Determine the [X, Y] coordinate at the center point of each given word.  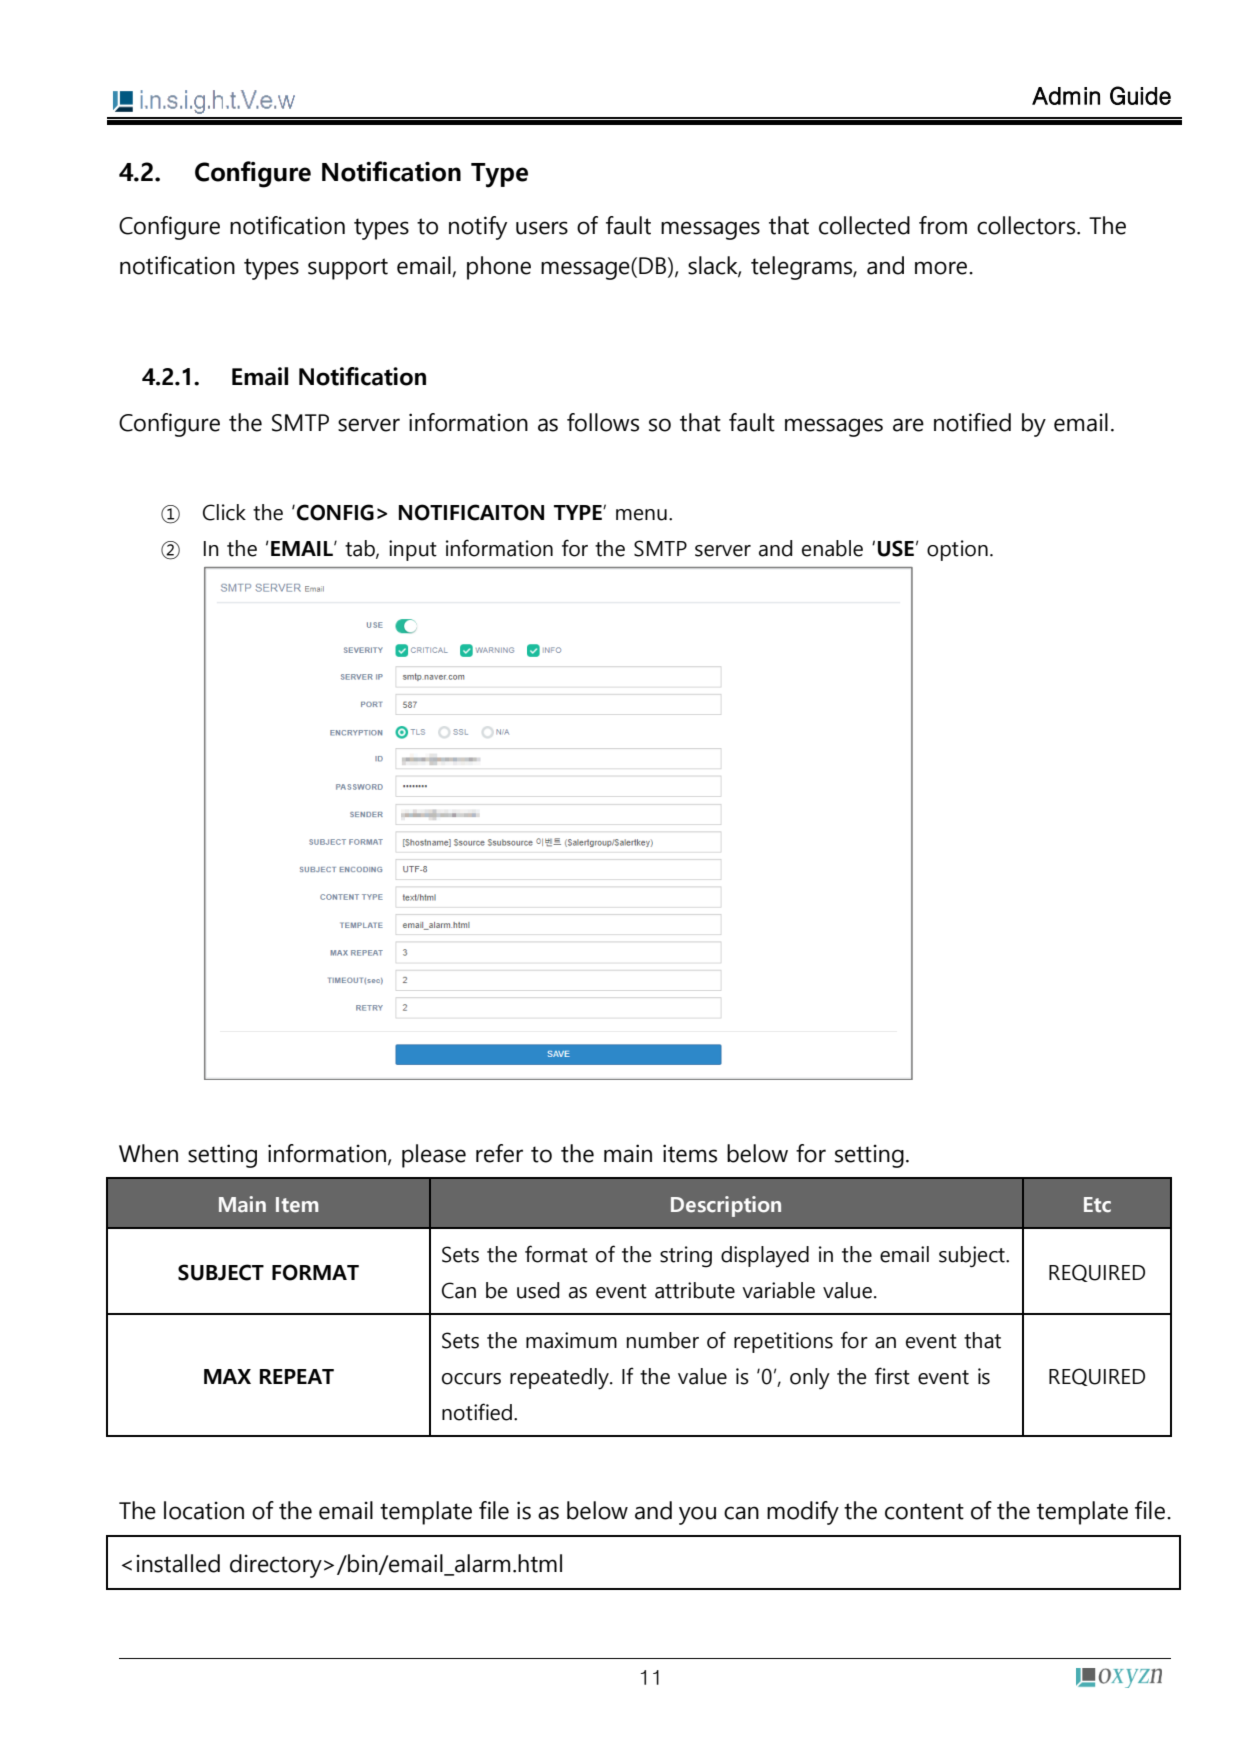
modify [803, 1513]
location [204, 1510]
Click [224, 512]
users [542, 228]
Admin [1066, 96]
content [924, 1511]
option [957, 550]
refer [499, 1153]
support [348, 269]
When [148, 1153]
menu [641, 515]
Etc [1097, 1205]
